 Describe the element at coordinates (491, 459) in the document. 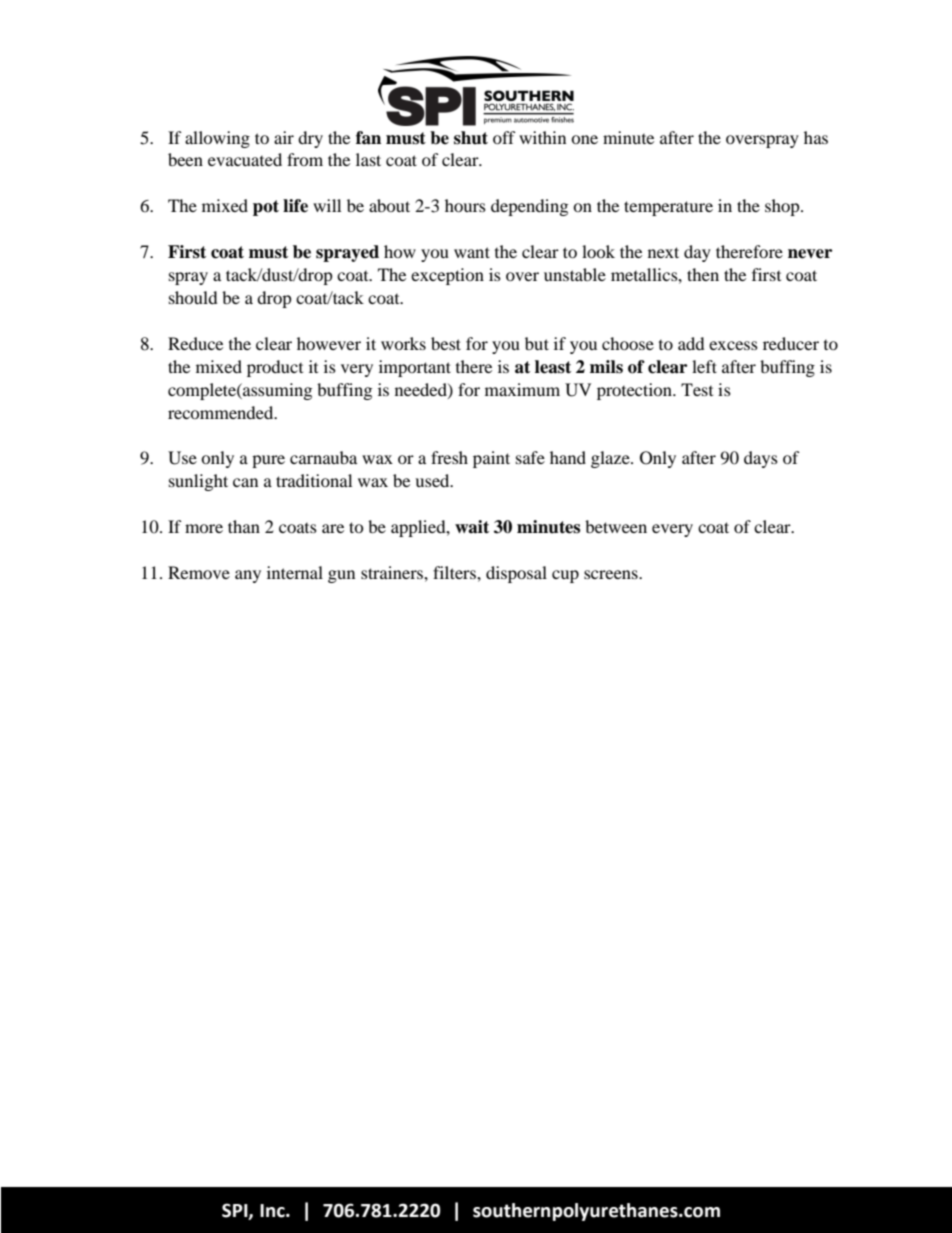

I see `paint` at that location.
